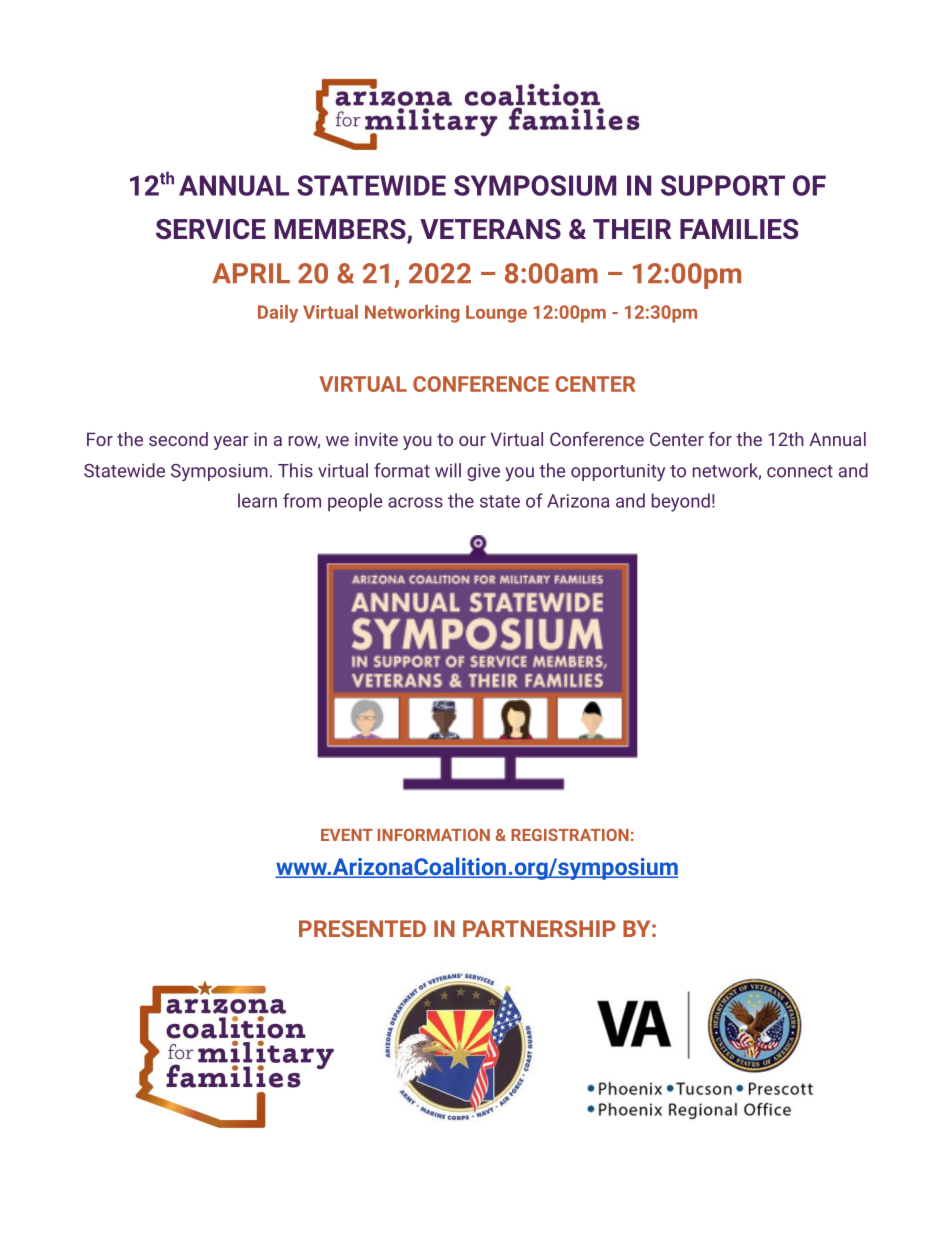 The width and height of the screenshot is (952, 1233). Describe the element at coordinates (472, 441) in the screenshot. I see `our` at that location.
